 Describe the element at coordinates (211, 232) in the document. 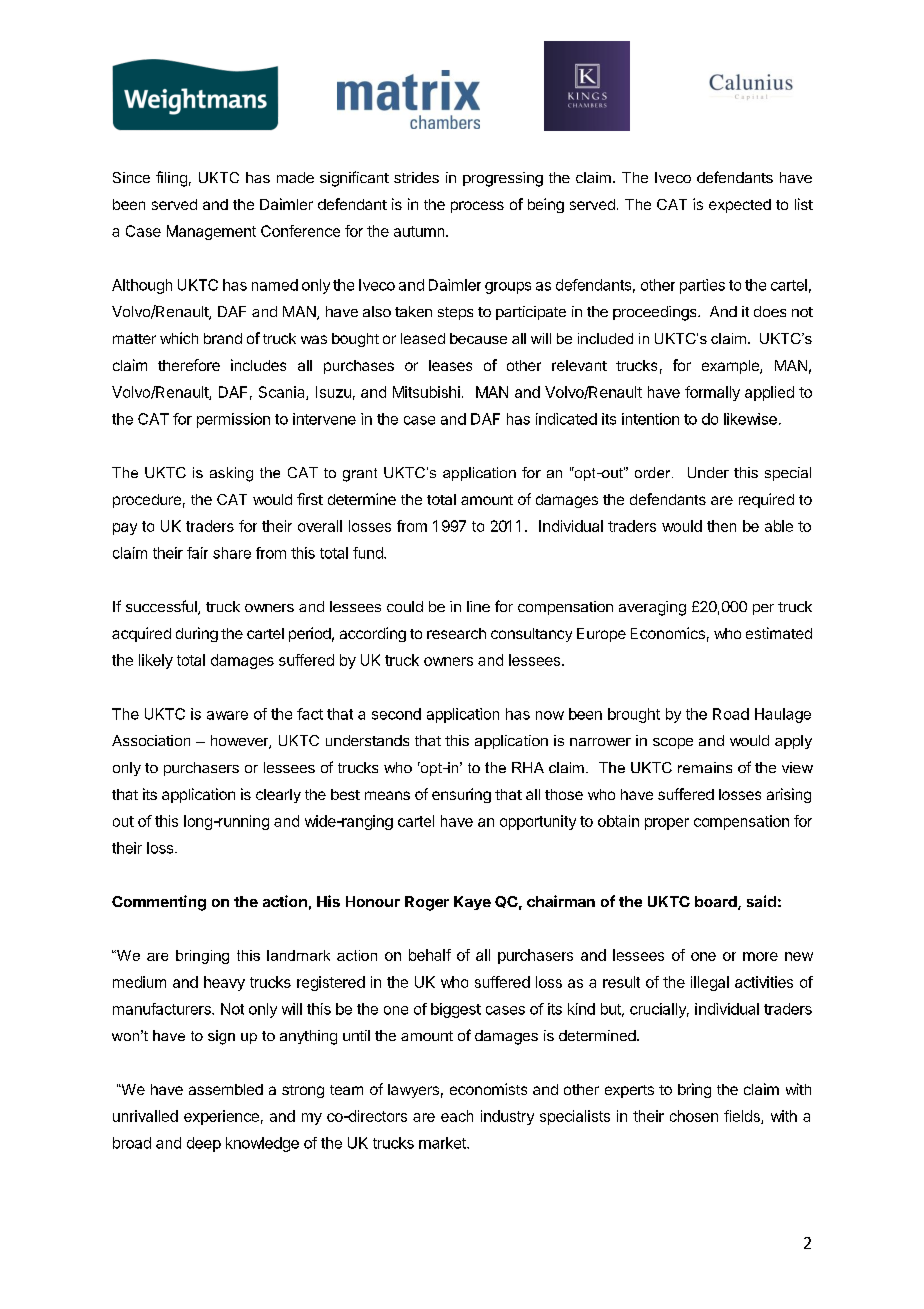

I see `Management` at that location.
